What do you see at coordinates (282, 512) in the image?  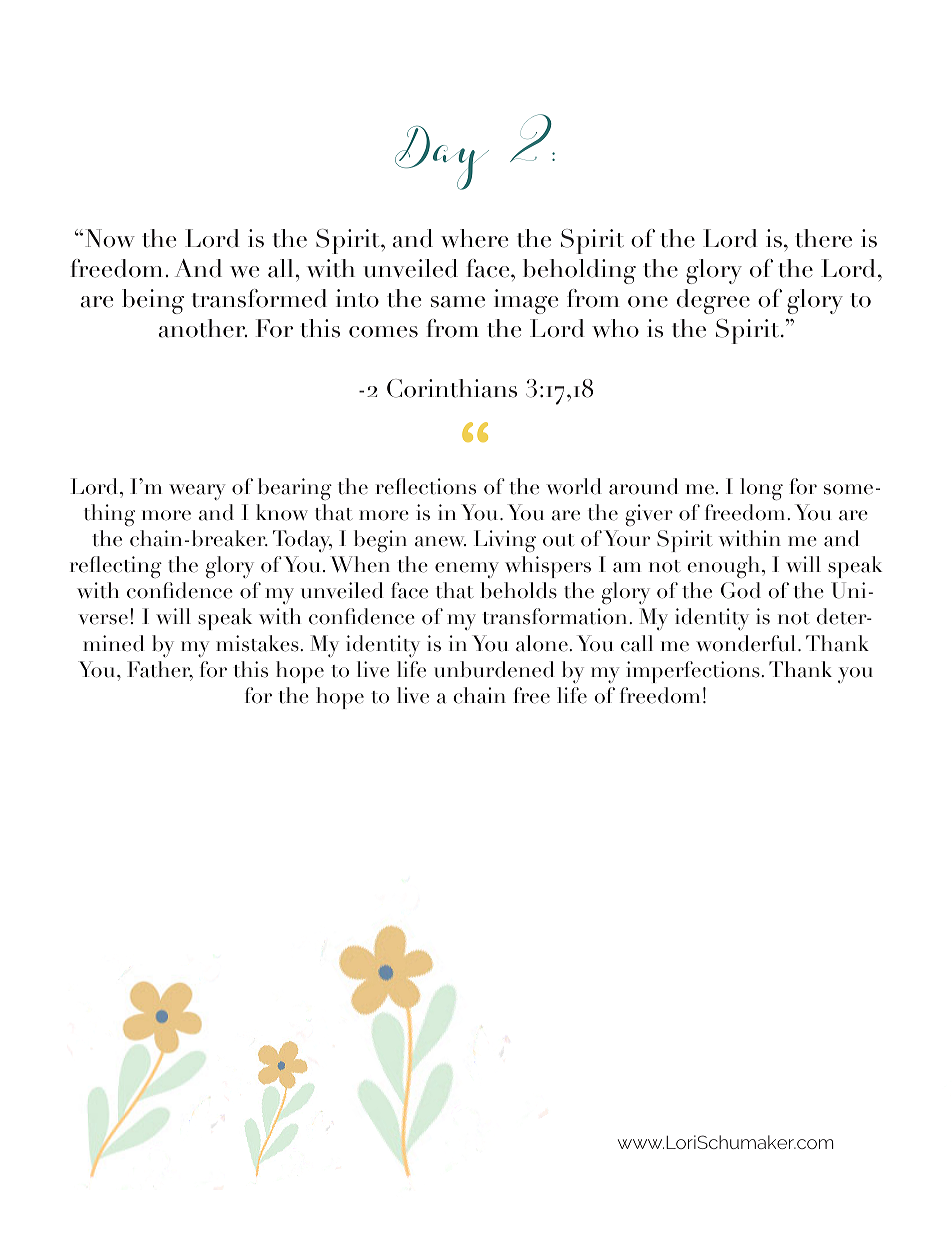 I see `know` at bounding box center [282, 512].
